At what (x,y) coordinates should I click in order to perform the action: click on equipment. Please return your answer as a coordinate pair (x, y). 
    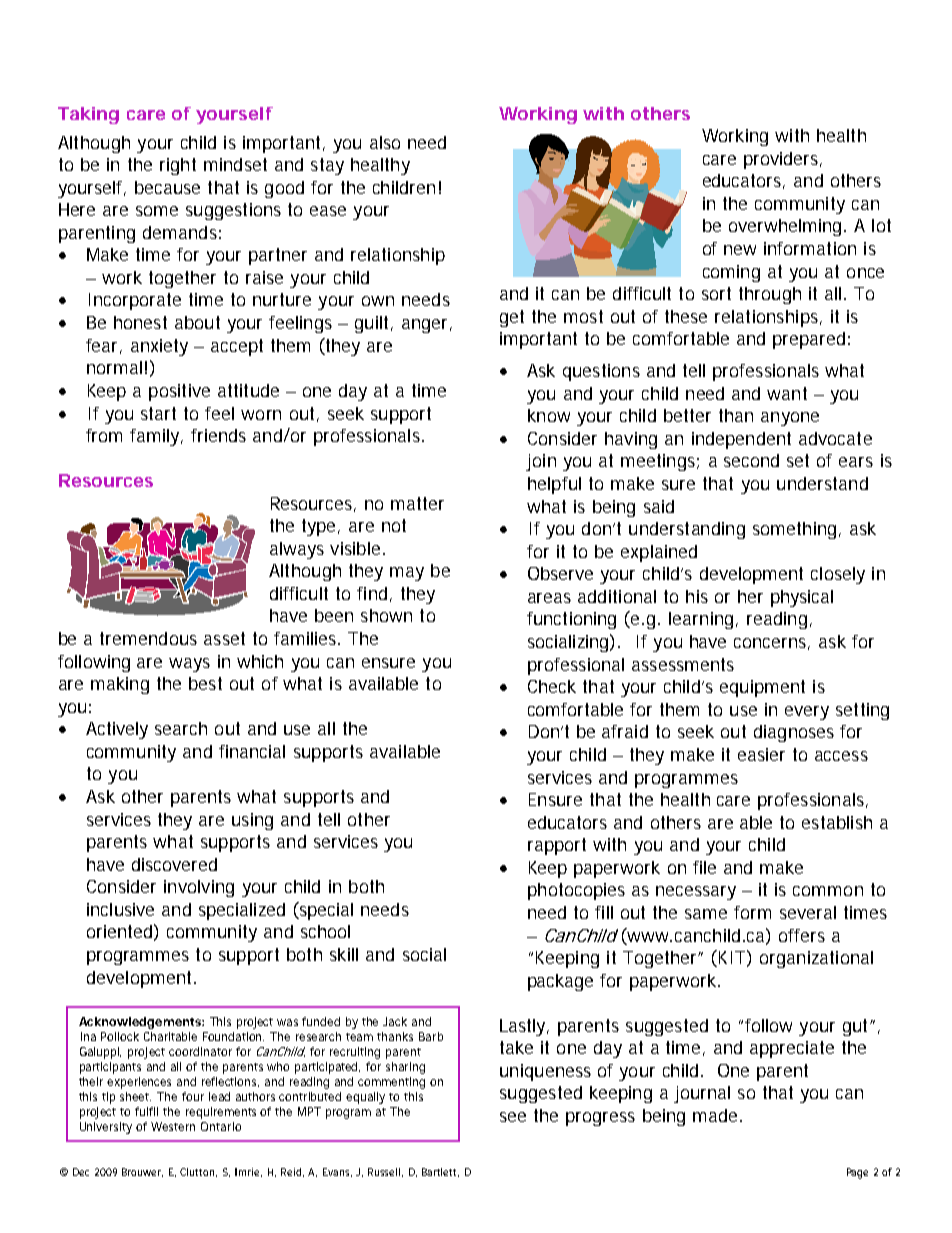
    Looking at the image, I should click on (762, 688).
